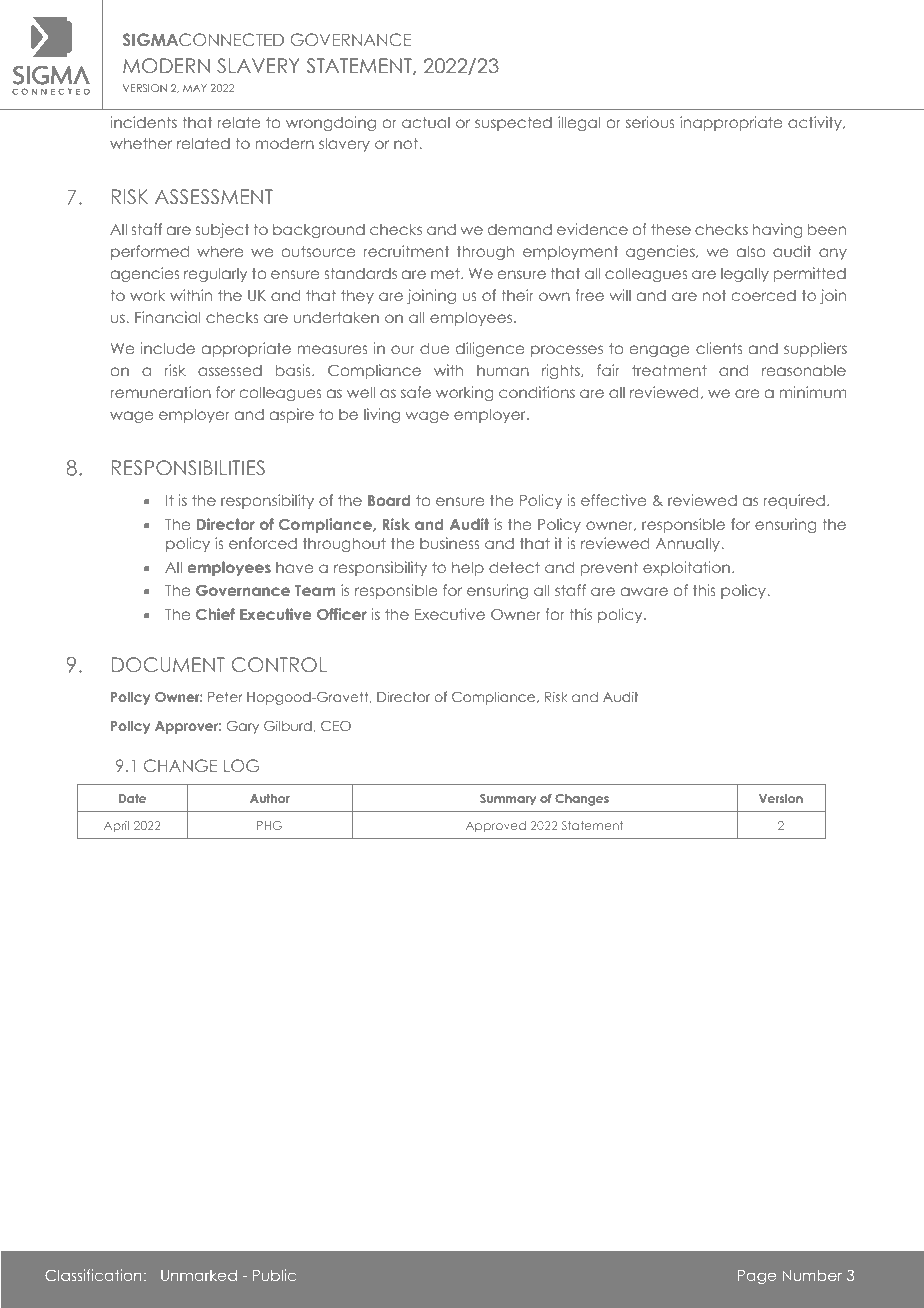  I want to click on Summary, so click(508, 800).
